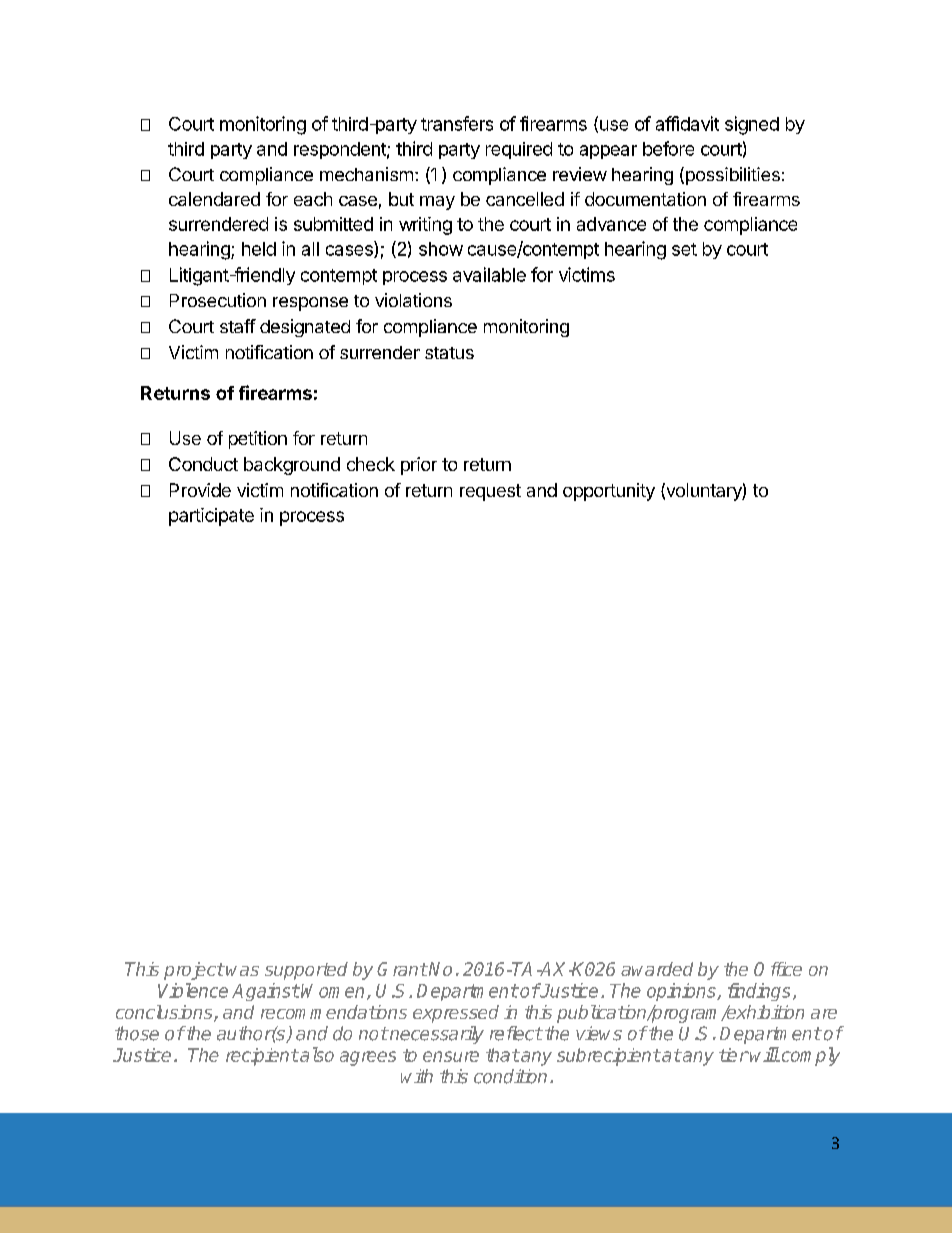 The image size is (952, 1233). What do you see at coordinates (165, 1013) in the screenshot?
I see `conclusions` at bounding box center [165, 1013].
